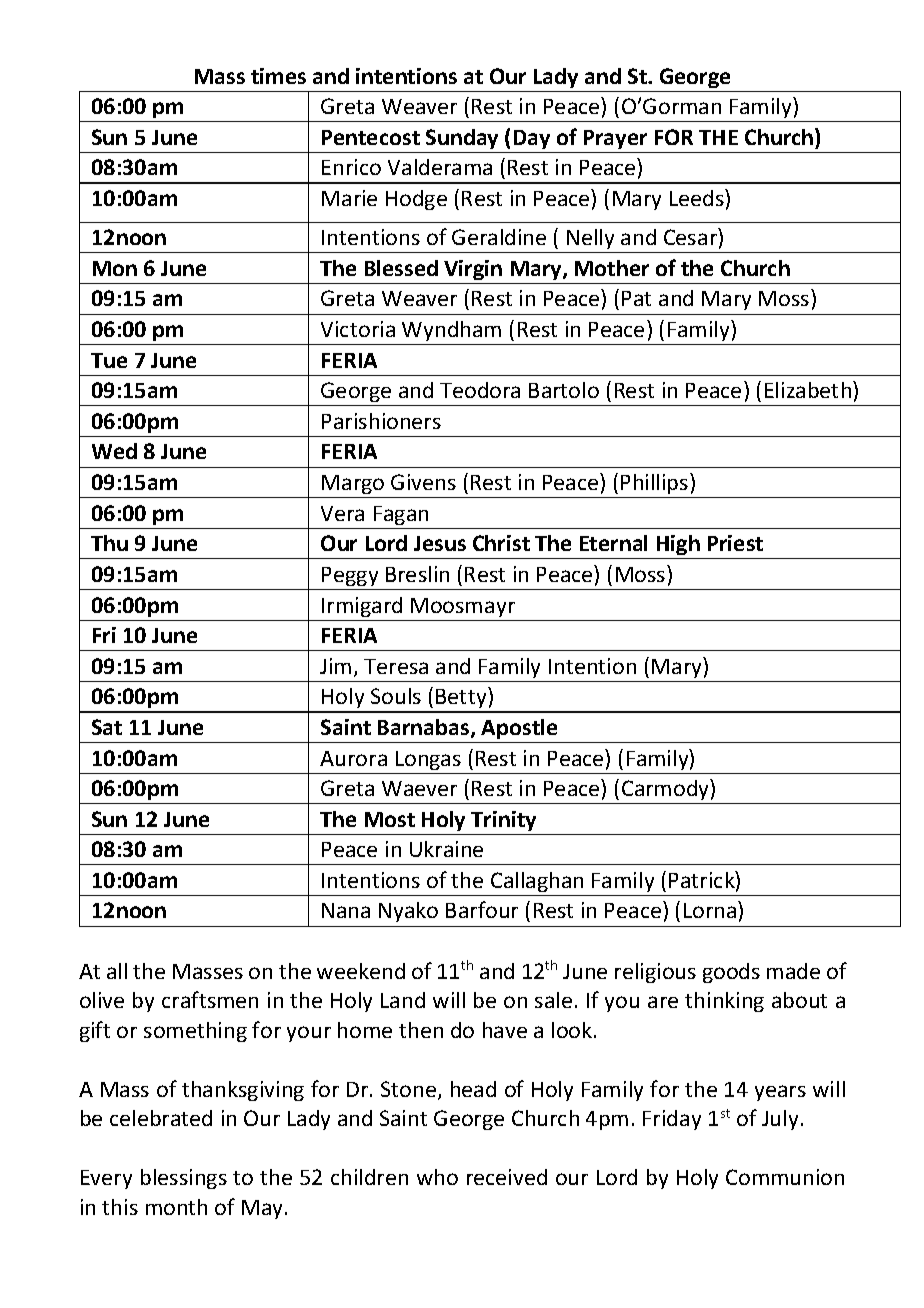  What do you see at coordinates (107, 727) in the screenshot?
I see `Sat` at bounding box center [107, 727].
